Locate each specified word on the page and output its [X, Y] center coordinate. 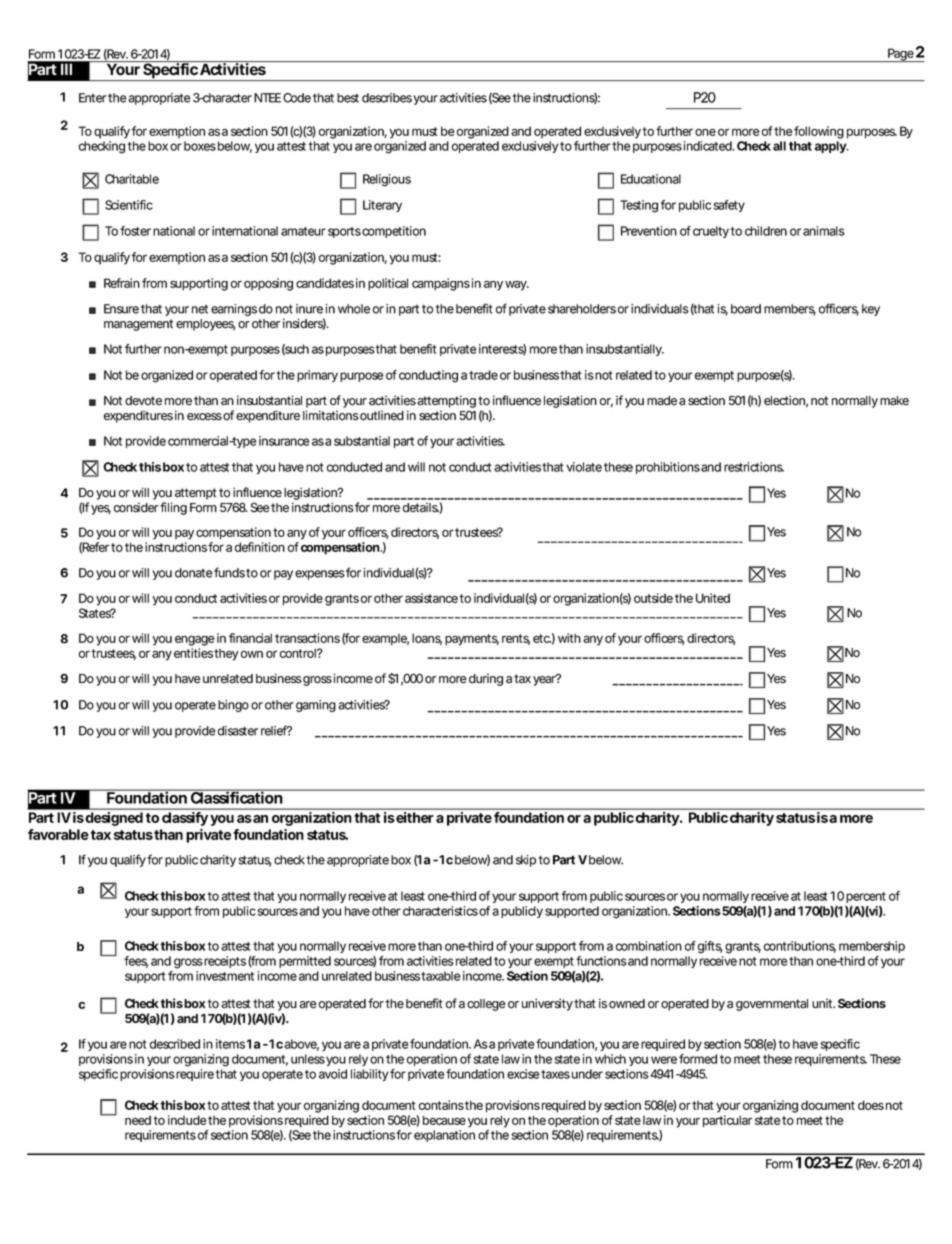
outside [653, 598]
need [138, 1120]
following [819, 132]
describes [387, 98]
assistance [431, 598]
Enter [93, 98]
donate [194, 573]
